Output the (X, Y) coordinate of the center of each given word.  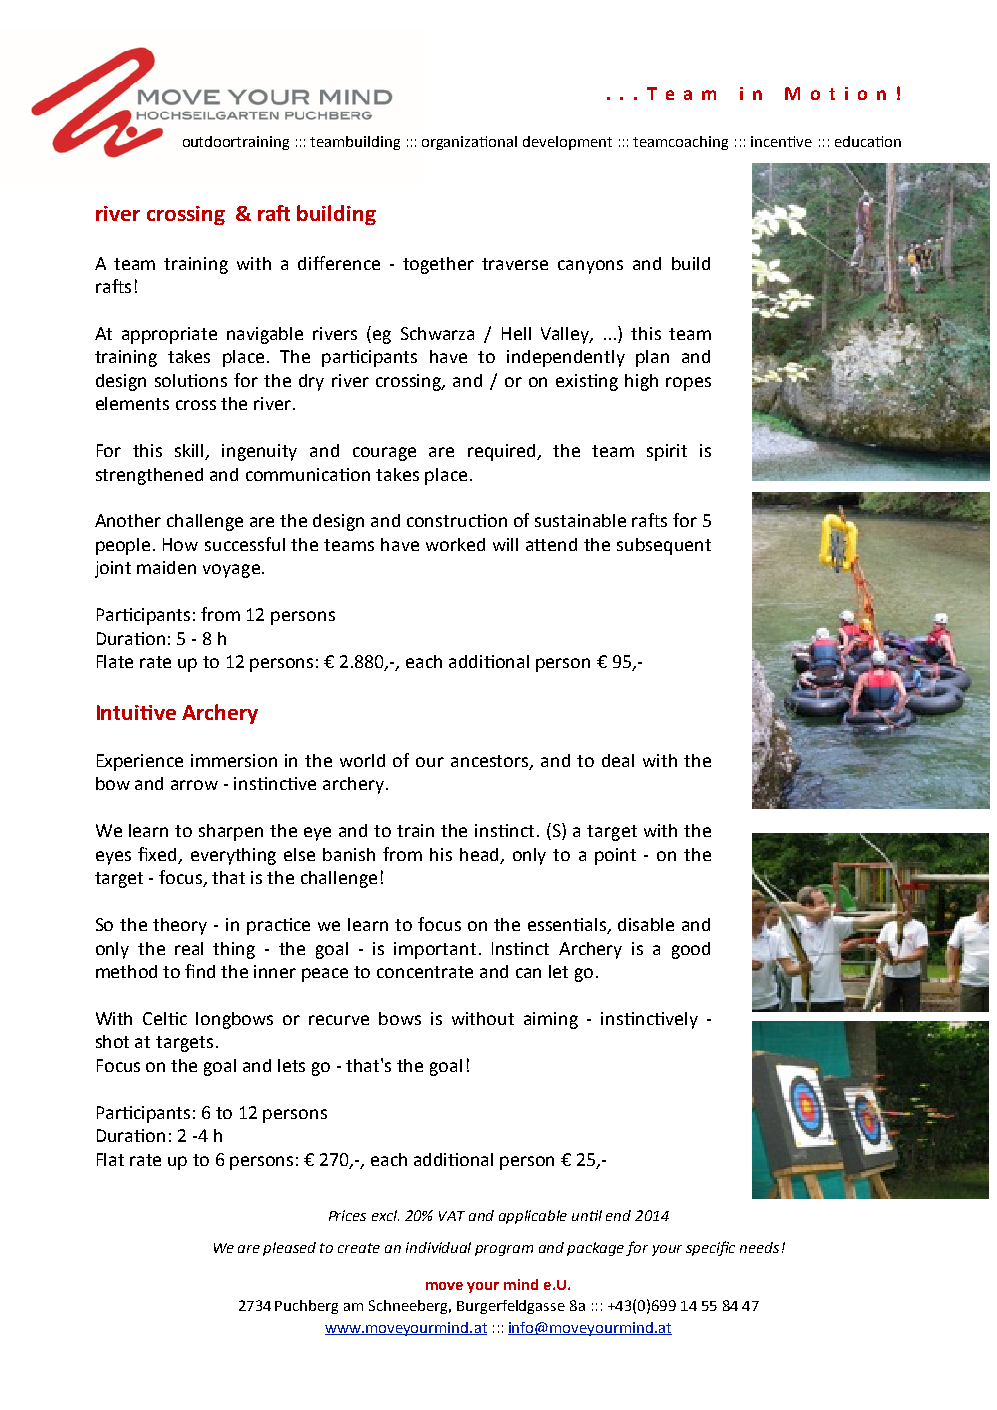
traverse (515, 264)
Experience (140, 762)
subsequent (664, 546)
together (438, 265)
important (435, 950)
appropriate (169, 335)
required (503, 452)
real (189, 948)
